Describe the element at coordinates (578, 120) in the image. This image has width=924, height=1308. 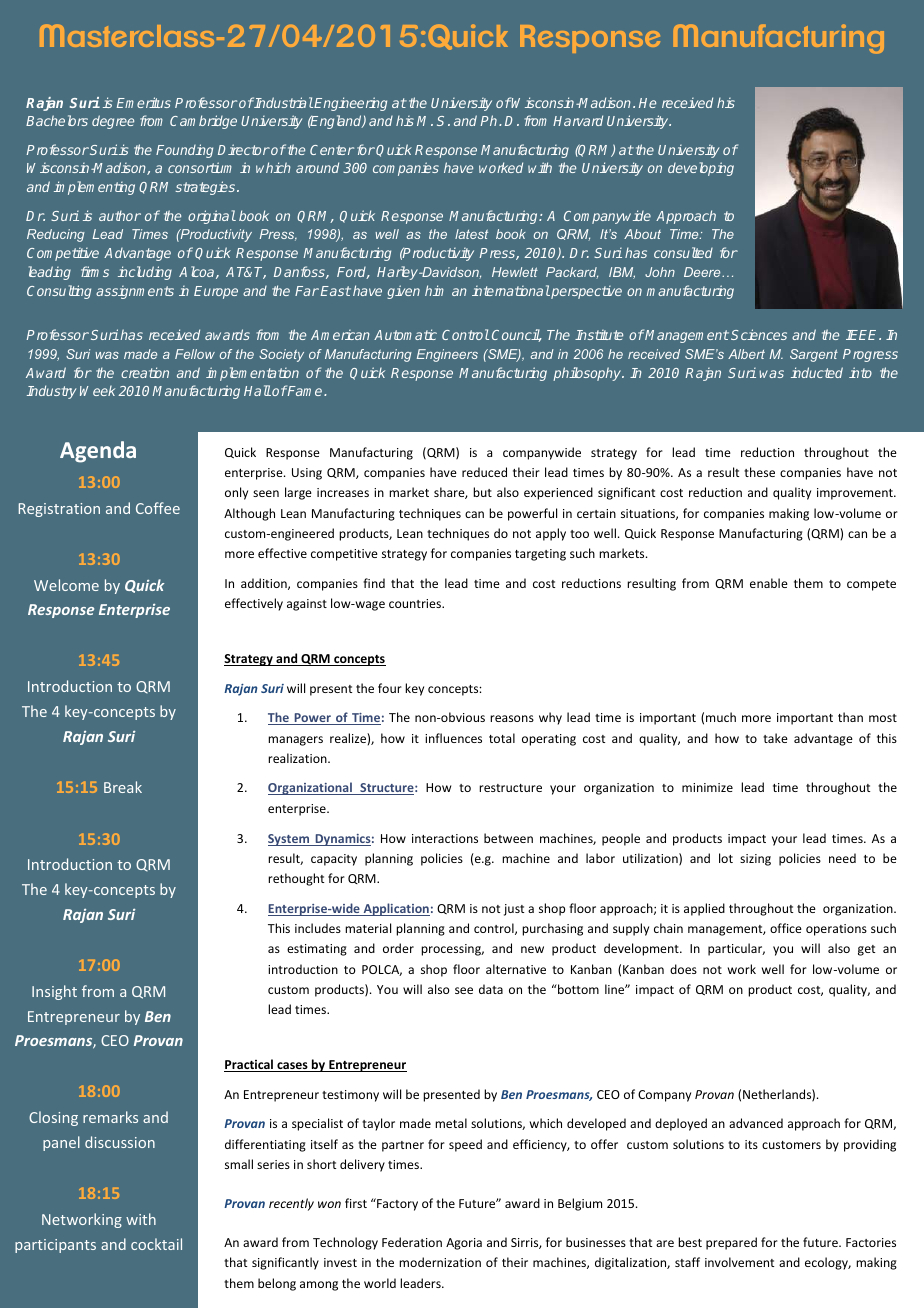
I see `Harvard` at that location.
